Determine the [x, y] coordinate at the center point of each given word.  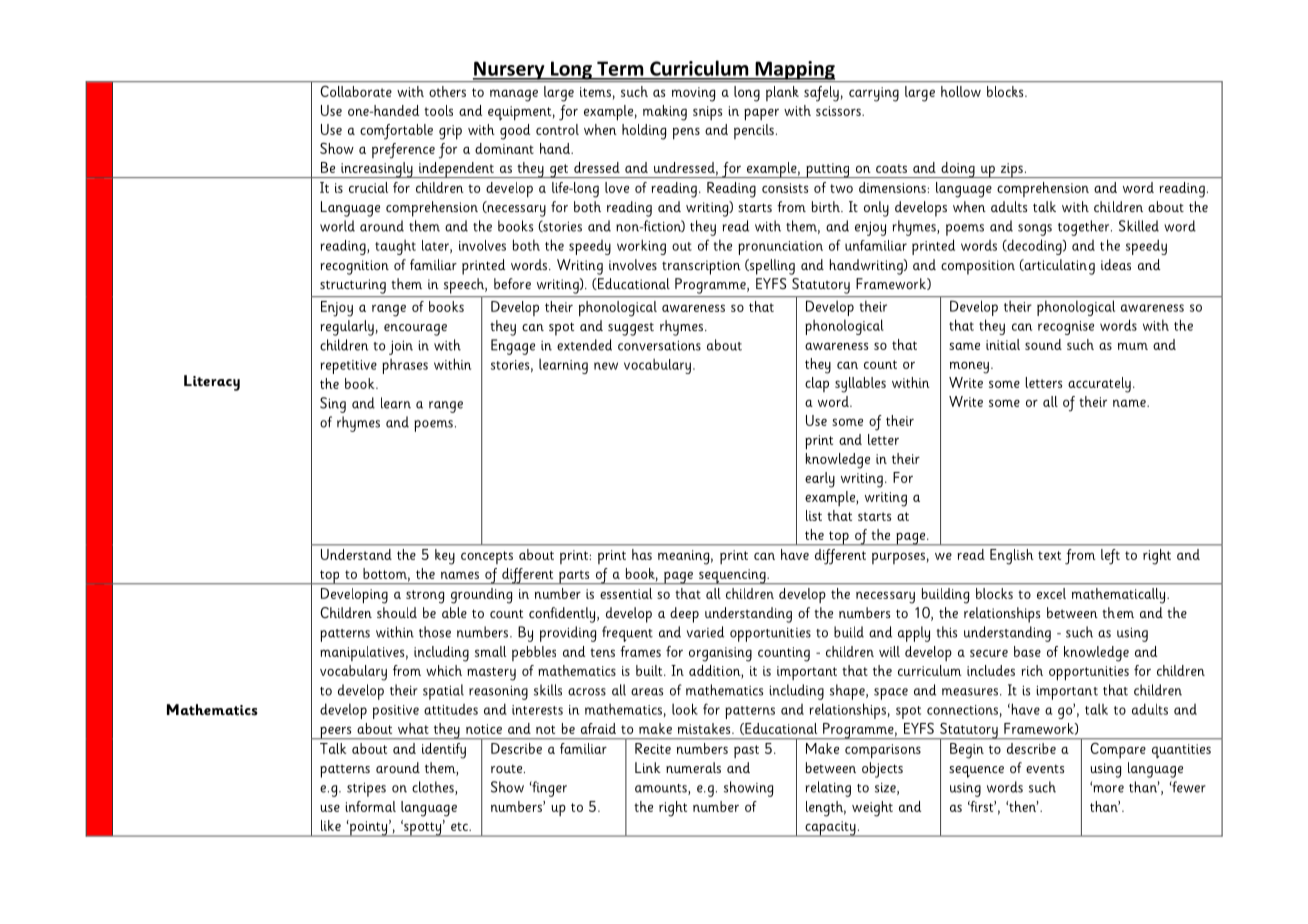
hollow [961, 91]
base [1027, 651]
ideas [1116, 264]
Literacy [212, 383]
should [397, 612]
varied [705, 632]
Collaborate [356, 91]
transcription [701, 267]
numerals [693, 767]
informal [371, 806]
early [820, 480]
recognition [354, 267]
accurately [1099, 385]
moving [693, 94]
